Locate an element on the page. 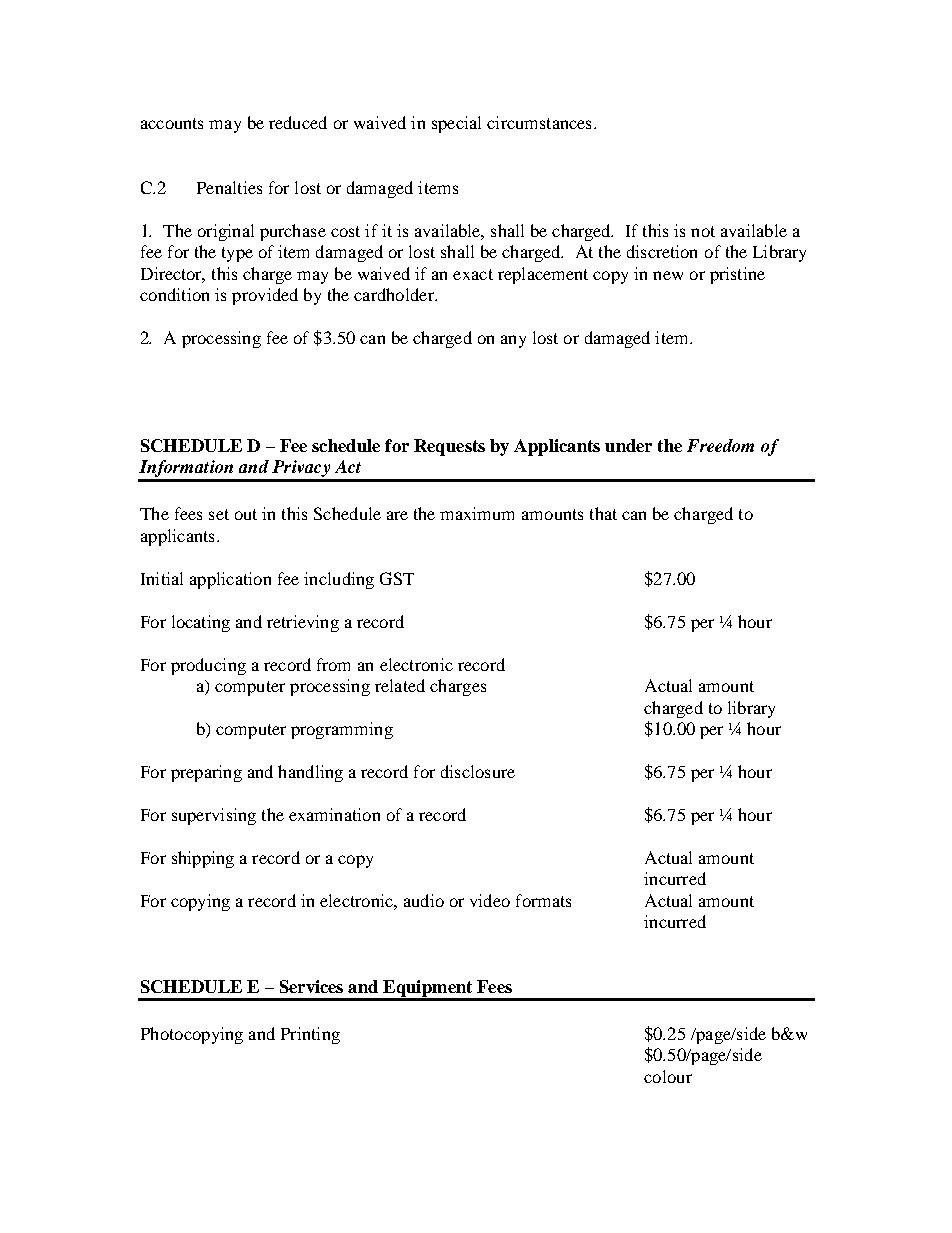 The image size is (952, 1233). Services is located at coordinates (311, 986).
